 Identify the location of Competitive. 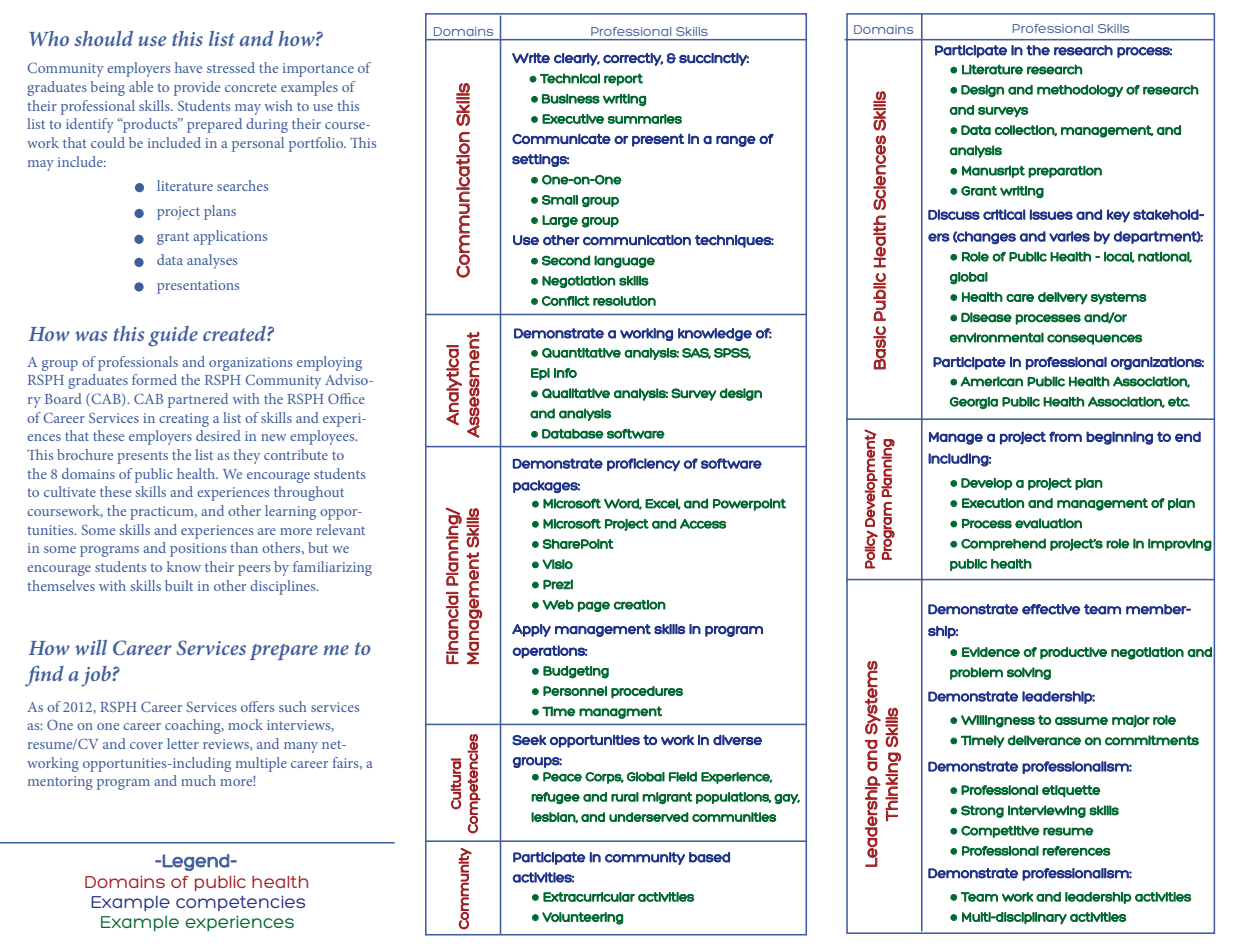
(1000, 831).
